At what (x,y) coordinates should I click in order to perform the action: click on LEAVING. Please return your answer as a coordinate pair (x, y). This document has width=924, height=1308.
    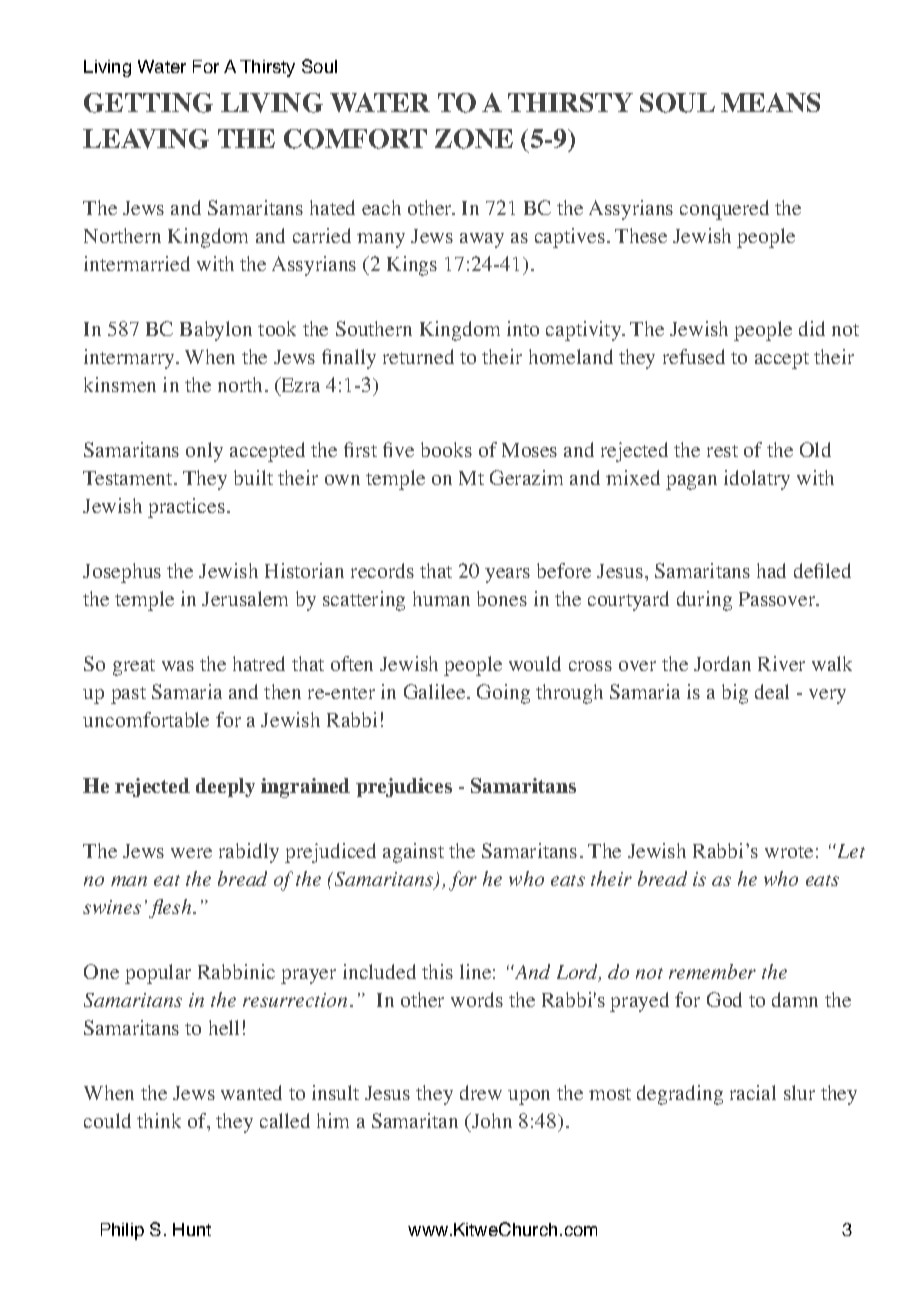
    Looking at the image, I should click on (146, 139).
